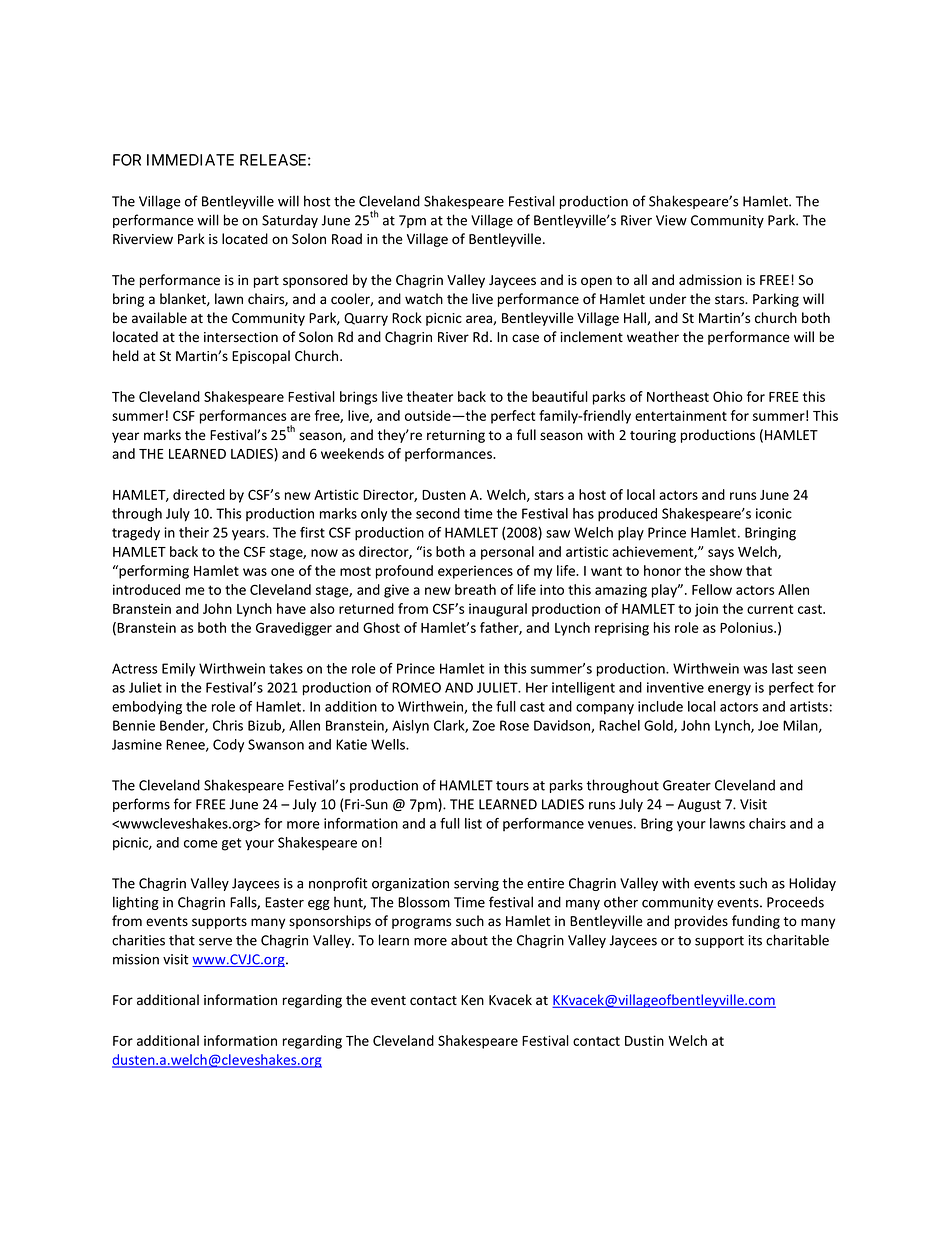  Describe the element at coordinates (644, 1040) in the screenshot. I see `Dustin` at that location.
